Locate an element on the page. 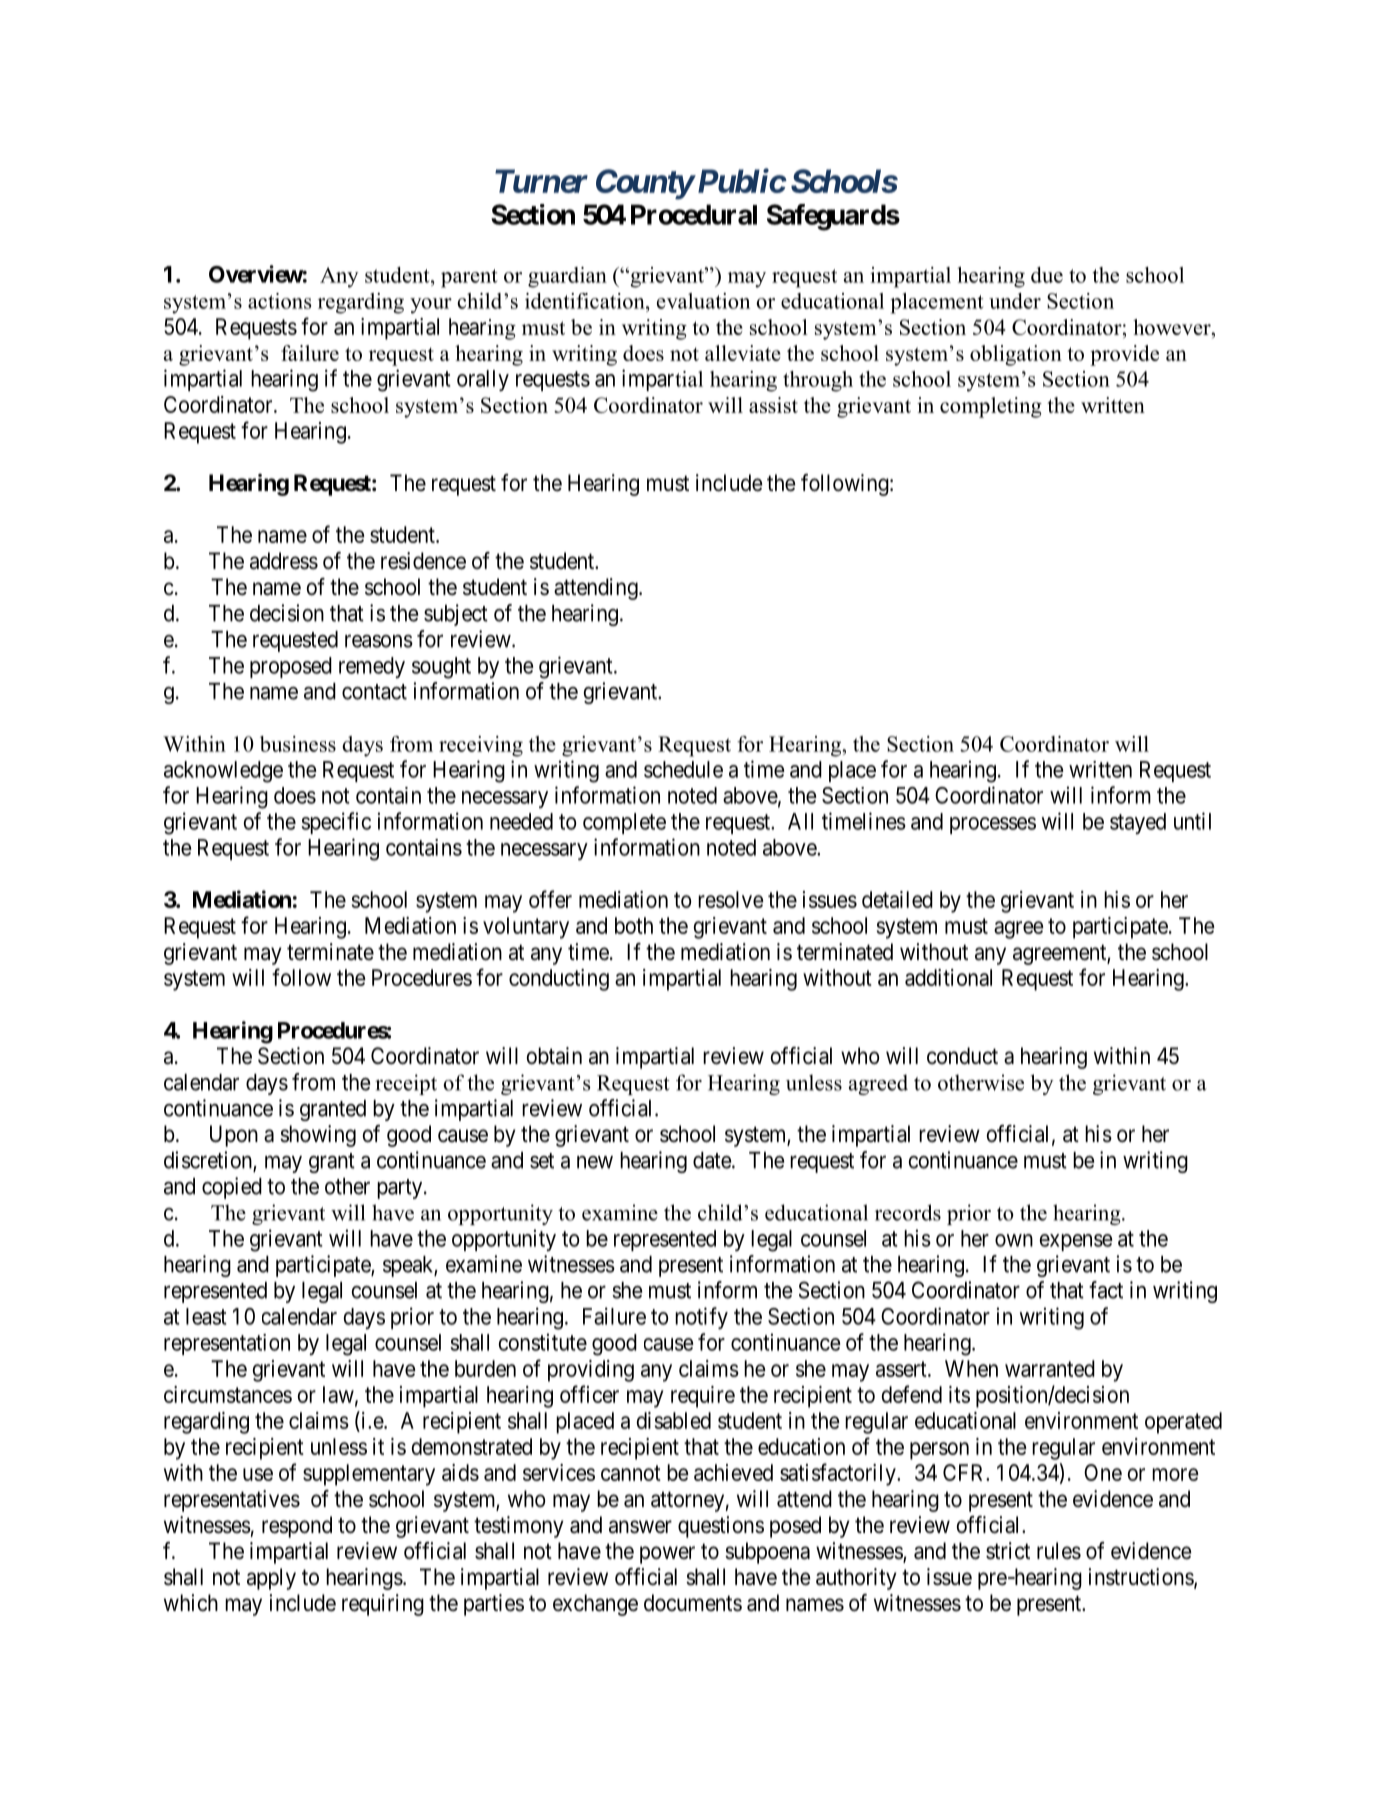 The height and width of the document is (1794, 1386). power is located at coordinates (667, 1555).
